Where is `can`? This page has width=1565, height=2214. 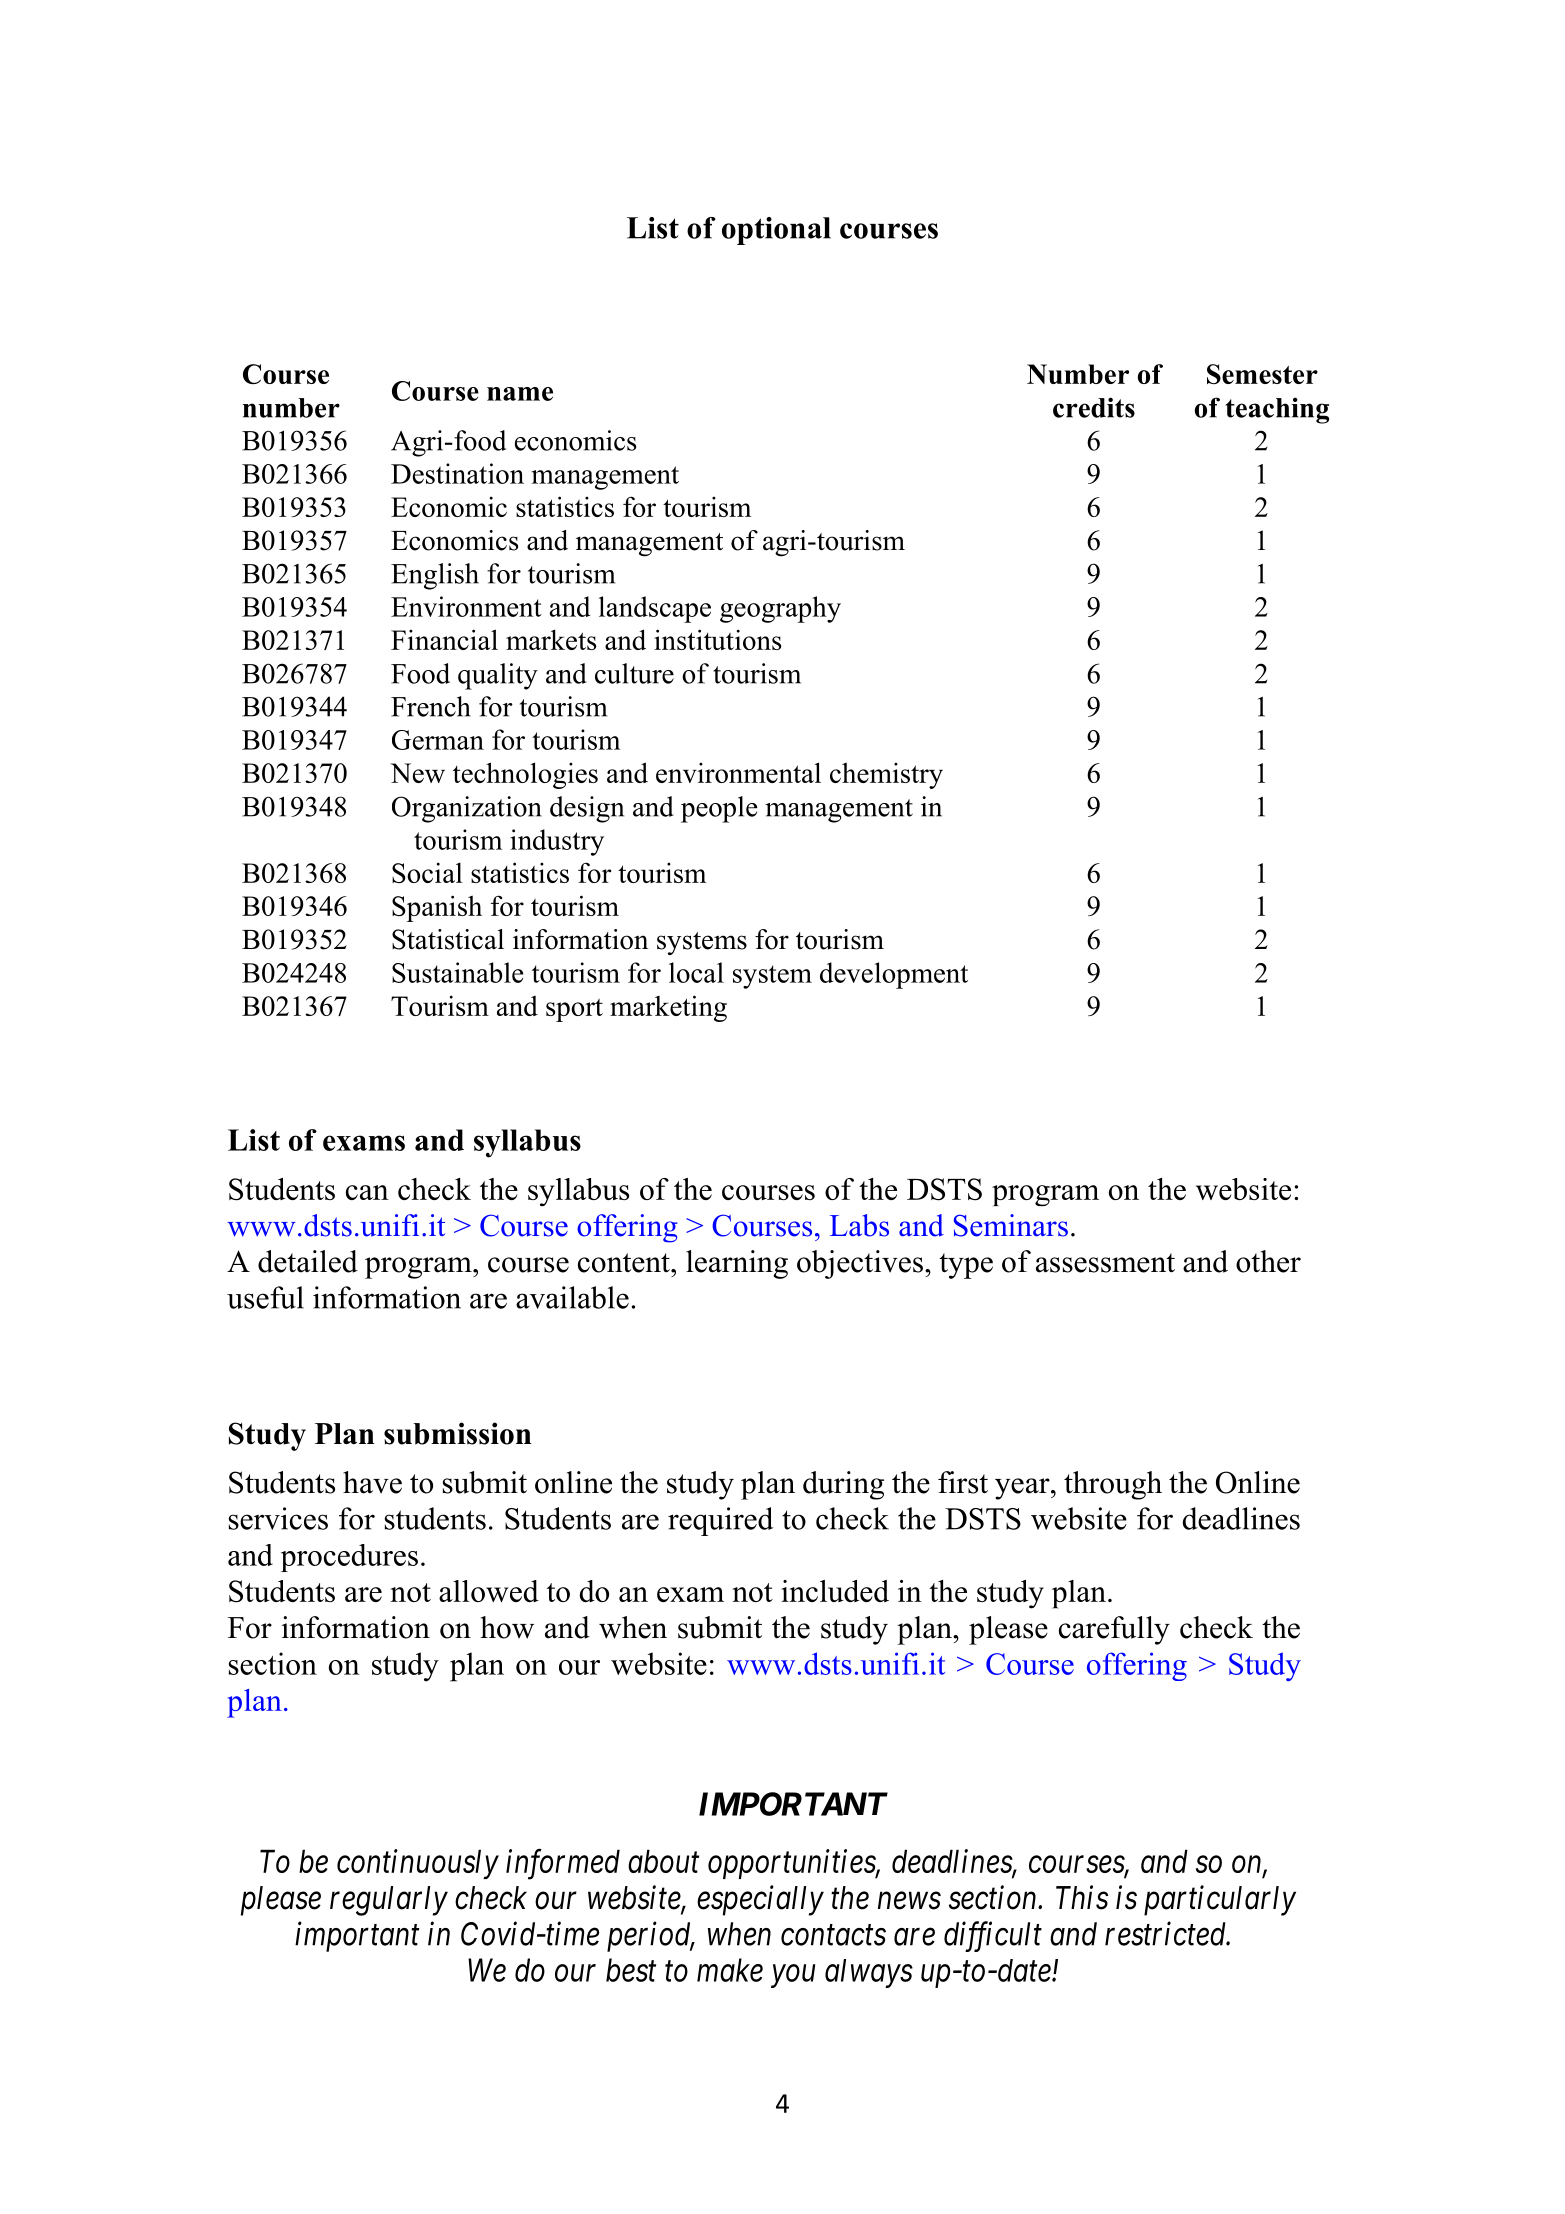
can is located at coordinates (367, 1192).
